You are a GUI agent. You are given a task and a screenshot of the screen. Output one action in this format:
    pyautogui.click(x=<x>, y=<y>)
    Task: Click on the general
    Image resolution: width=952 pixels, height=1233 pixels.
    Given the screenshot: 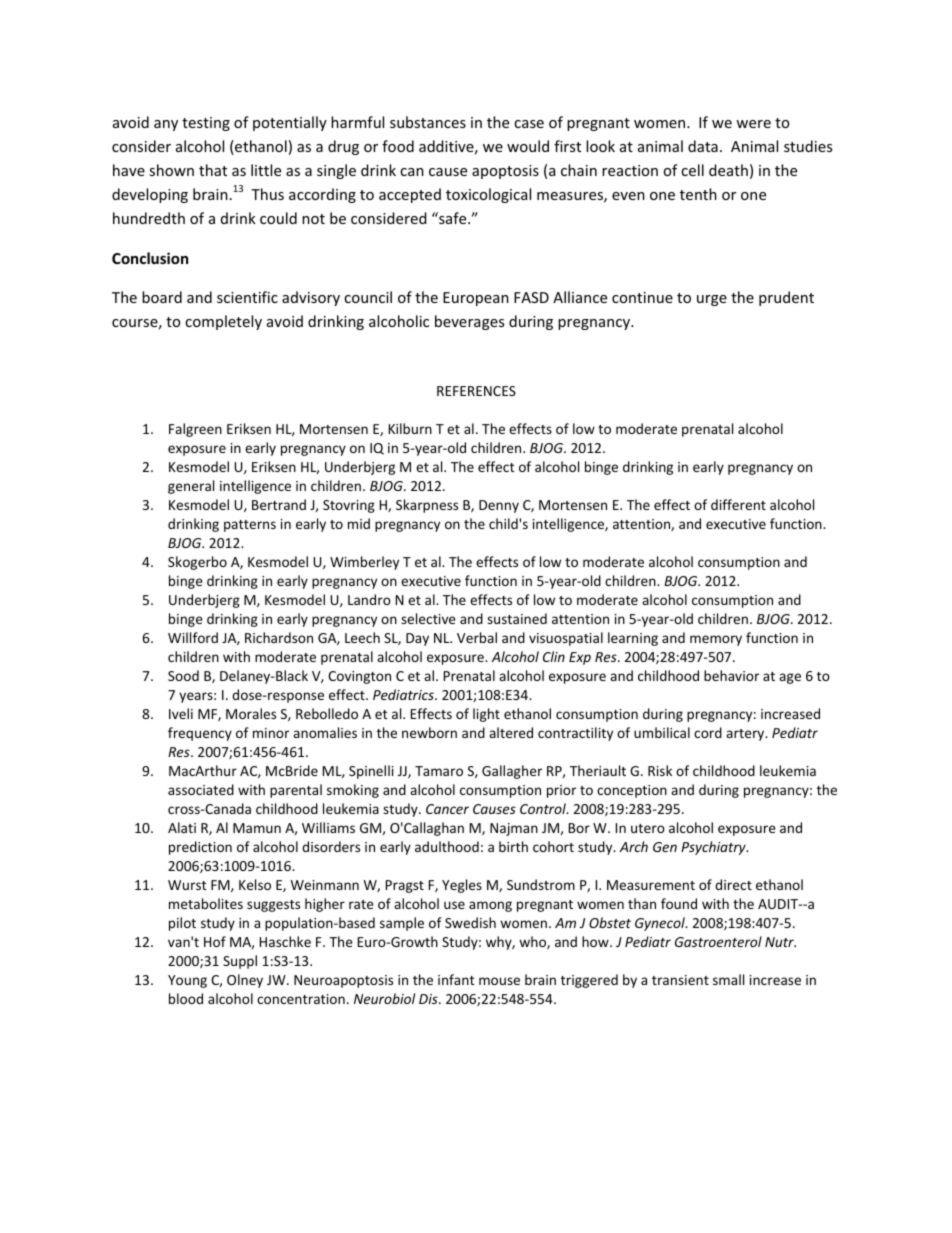 What is the action you would take?
    pyautogui.click(x=191, y=487)
